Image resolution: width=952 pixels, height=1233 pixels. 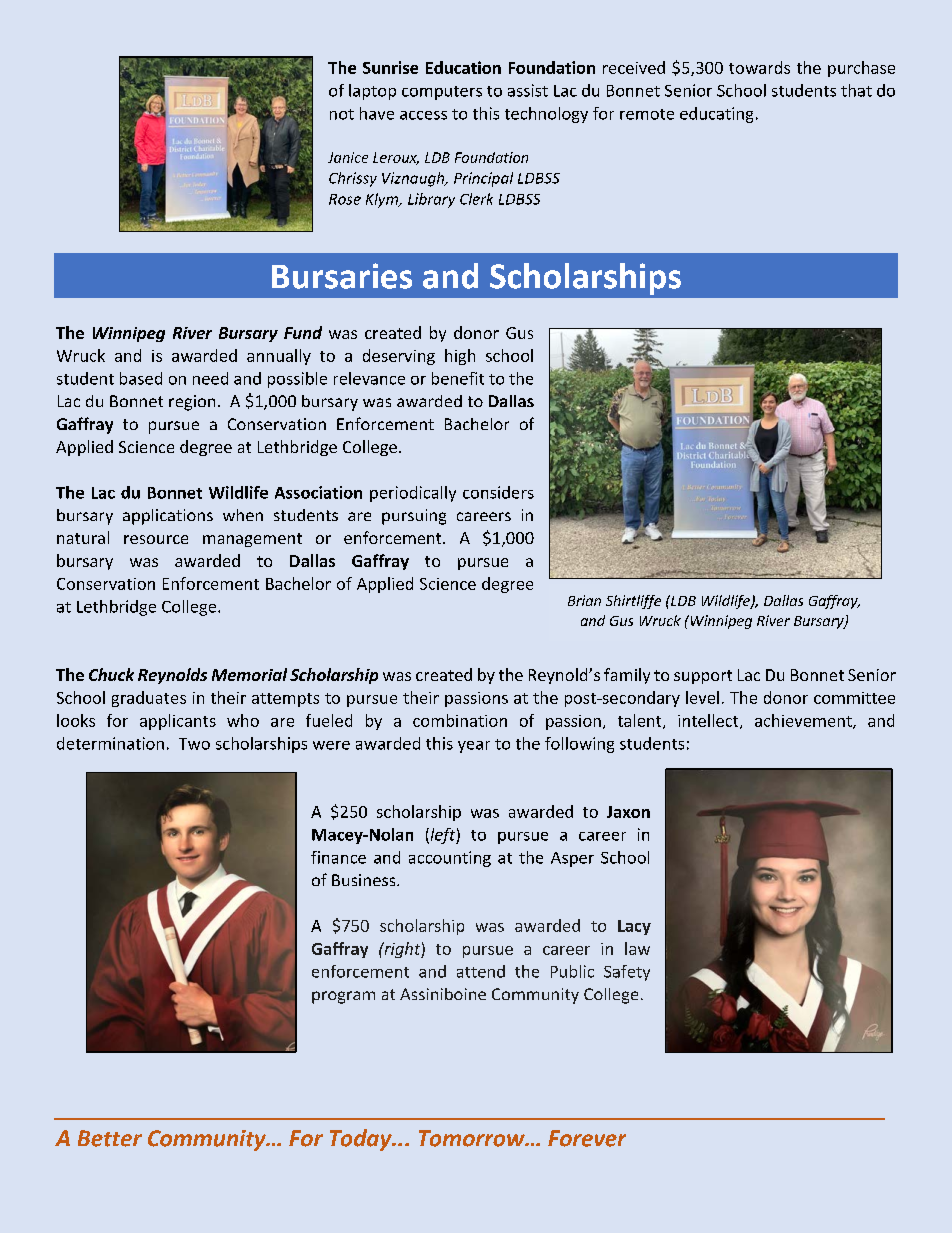 I want to click on towards, so click(x=759, y=67).
